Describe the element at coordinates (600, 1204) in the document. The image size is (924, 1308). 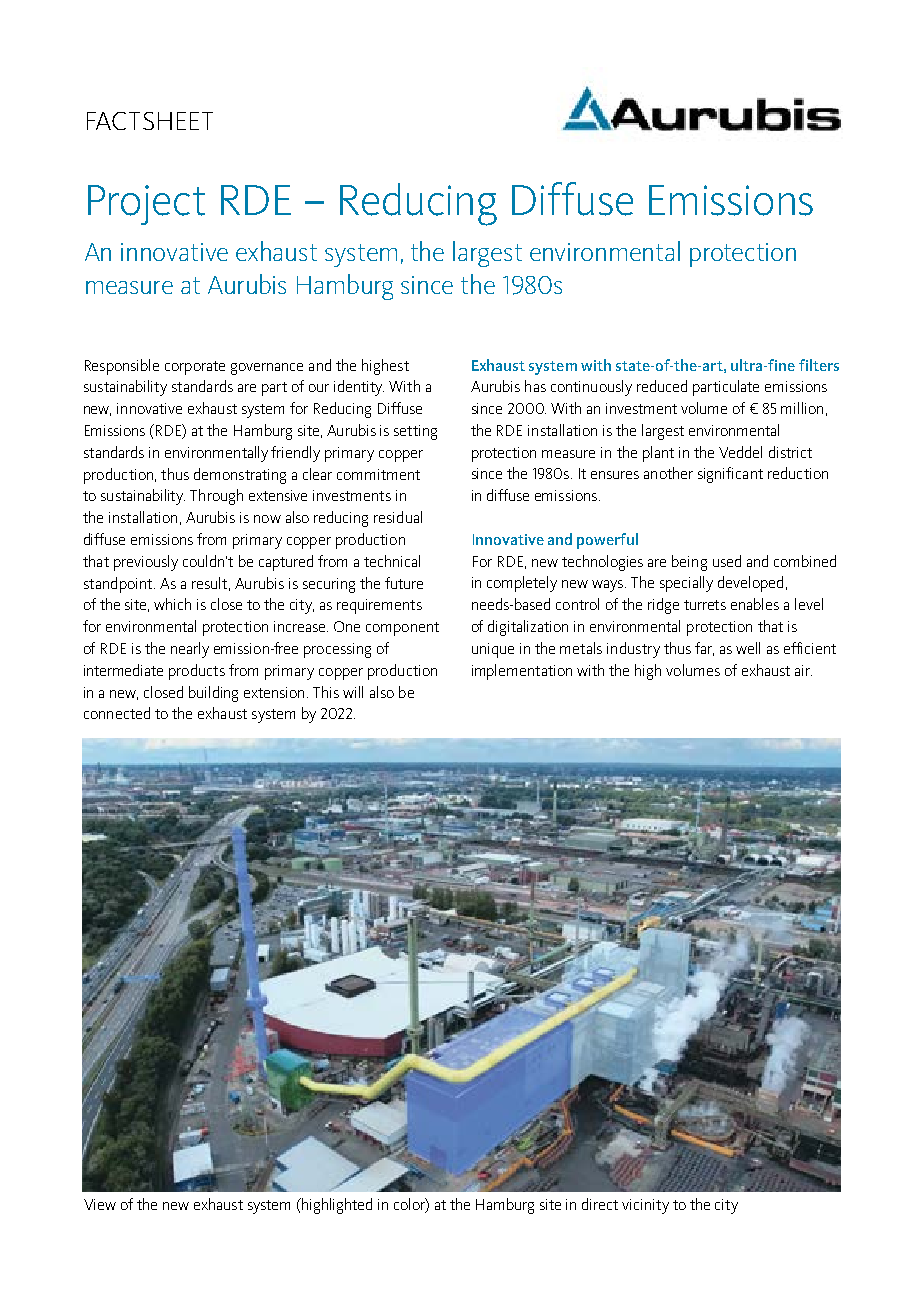
I see `direct` at that location.
